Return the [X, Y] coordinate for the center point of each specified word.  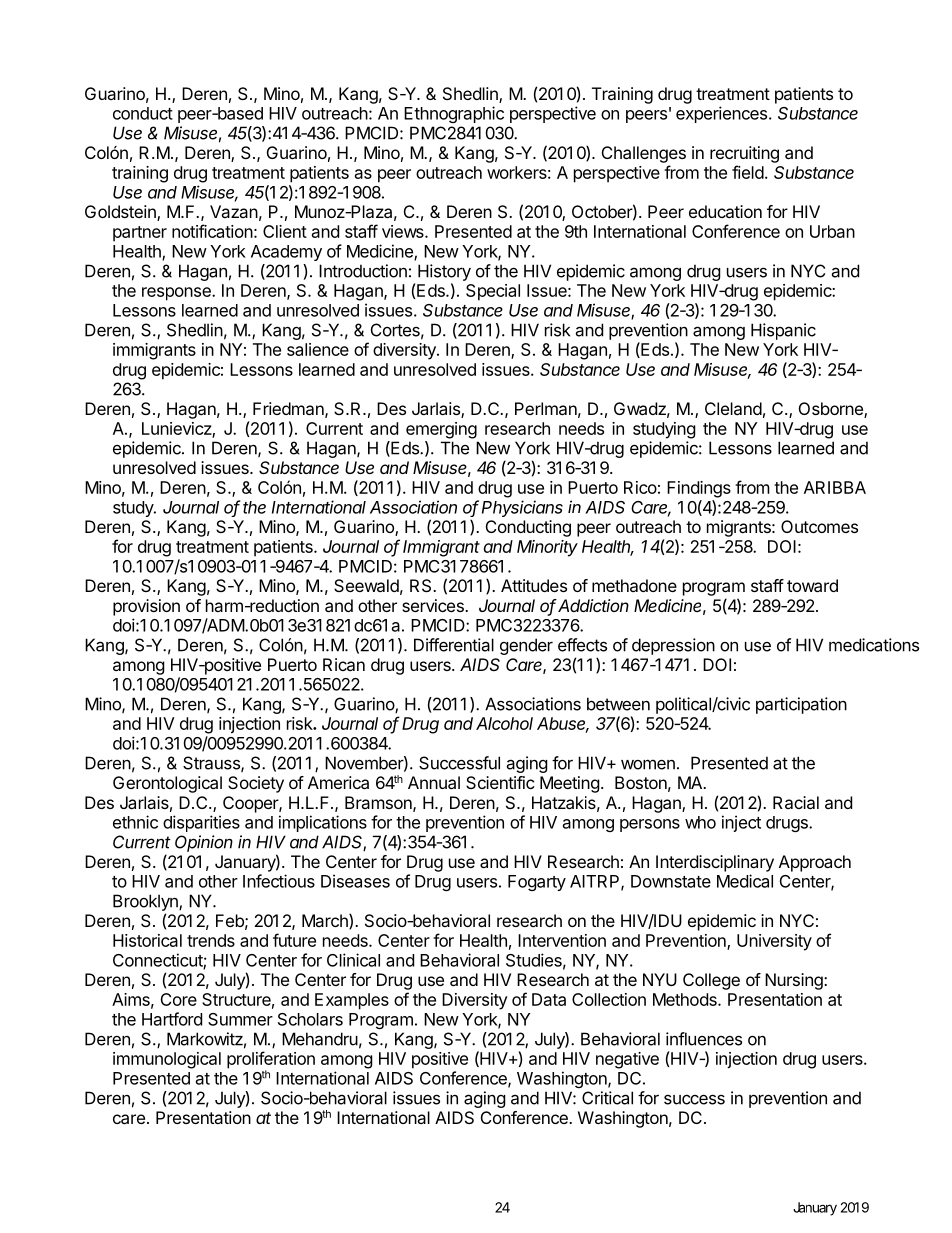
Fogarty [537, 883]
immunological [167, 1060]
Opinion [204, 843]
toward [812, 585]
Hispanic [783, 331]
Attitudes [534, 585]
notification [212, 231]
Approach [815, 863]
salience [318, 349]
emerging [441, 430]
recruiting [744, 154]
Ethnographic [454, 114]
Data [549, 999]
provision [146, 607]
